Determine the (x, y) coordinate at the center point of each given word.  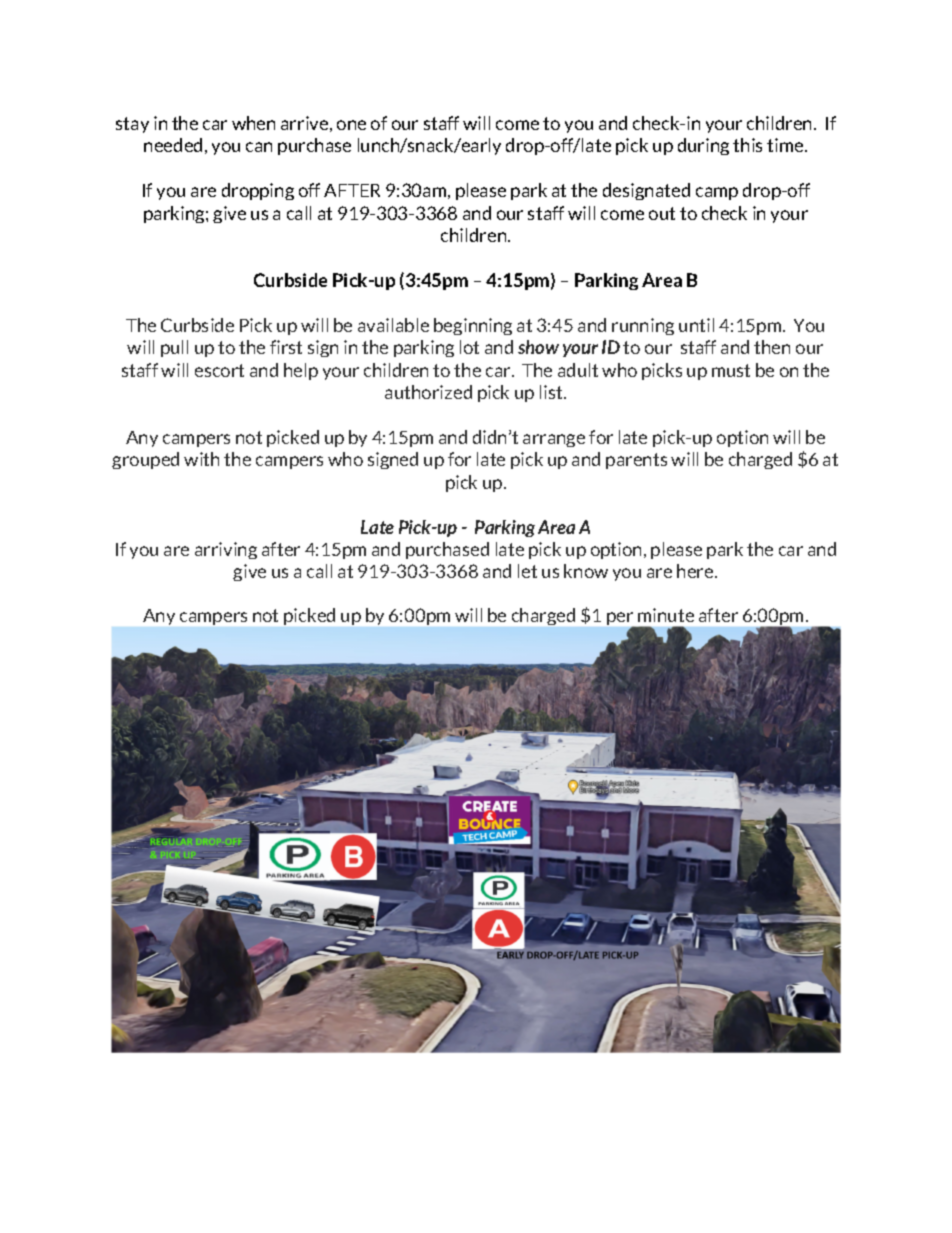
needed (173, 145)
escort (219, 370)
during (703, 146)
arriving (226, 550)
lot (469, 347)
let (527, 571)
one (351, 125)
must (731, 370)
